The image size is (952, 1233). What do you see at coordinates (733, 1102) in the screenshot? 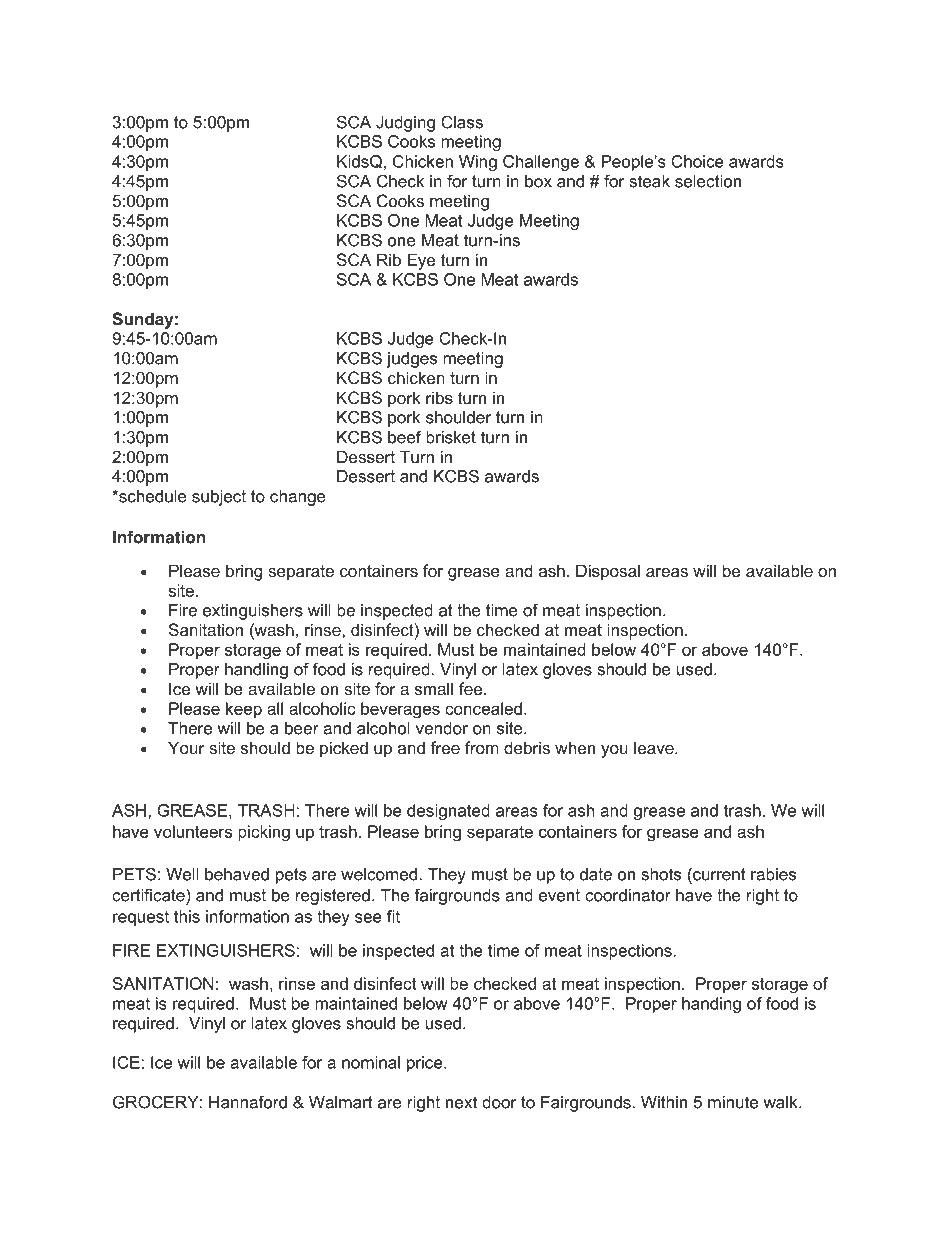
I see `minute` at bounding box center [733, 1102].
